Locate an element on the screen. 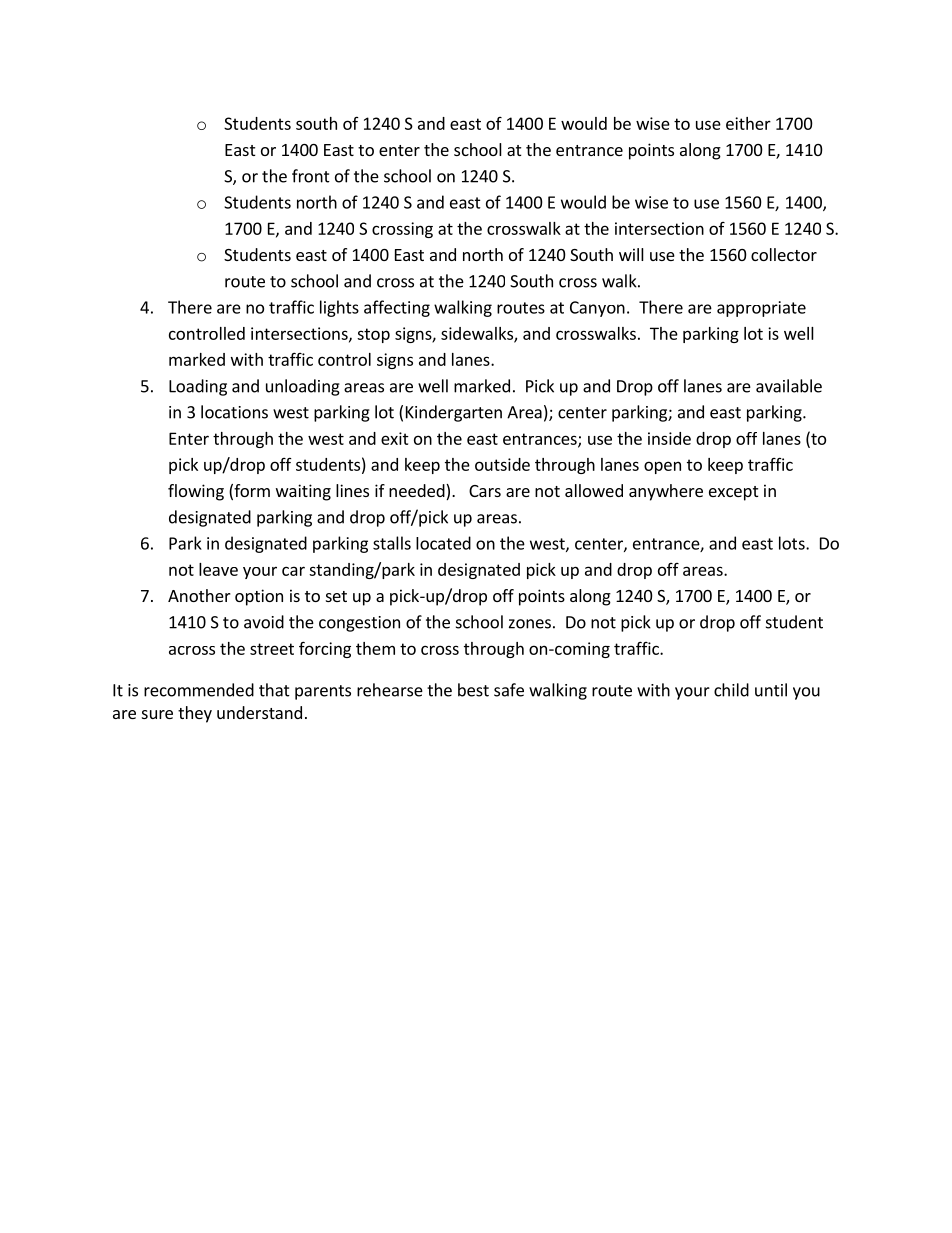 This screenshot has width=952, height=1233. leave is located at coordinates (218, 569).
